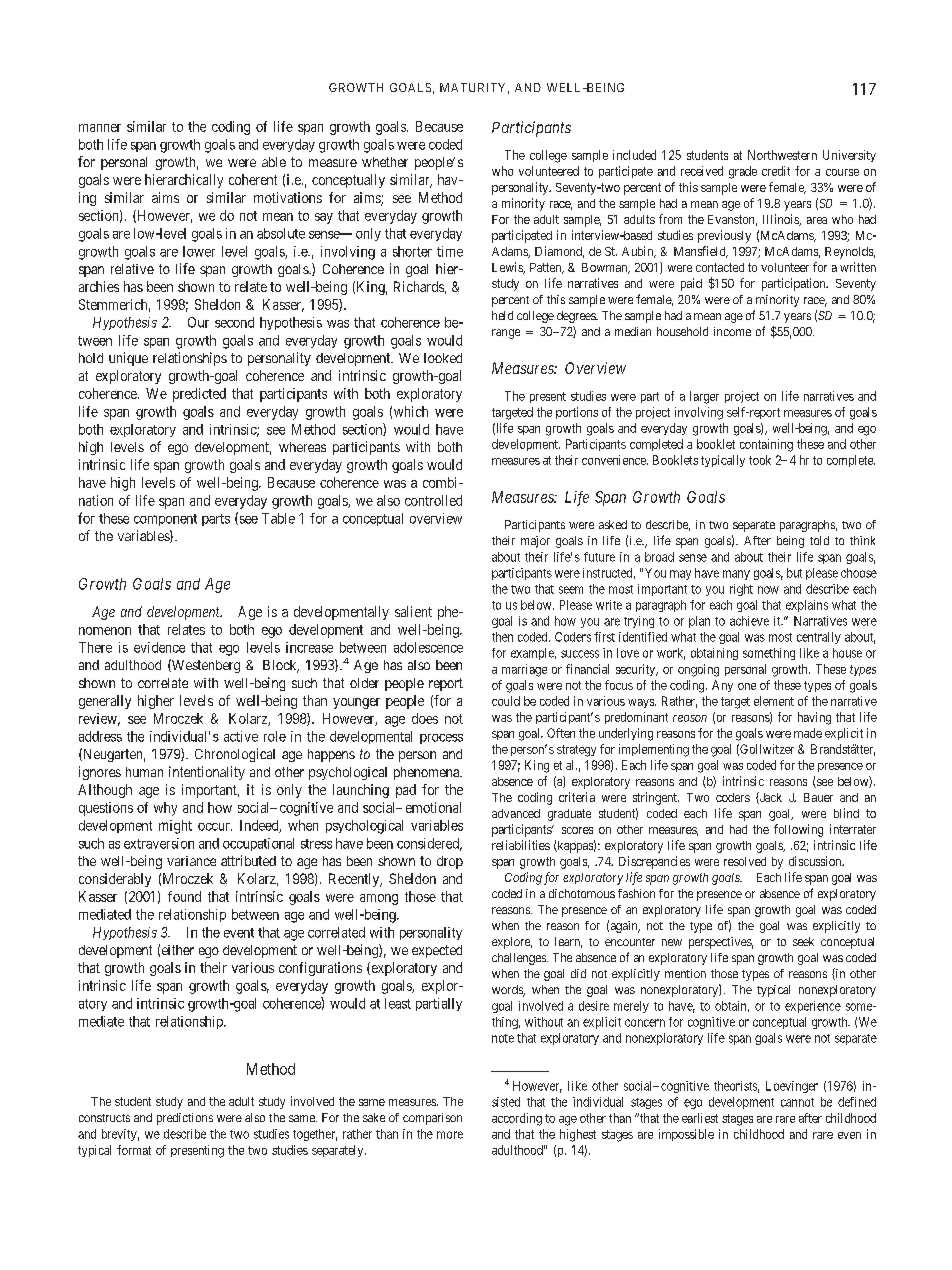 Image resolution: width=952 pixels, height=1270 pixels. What do you see at coordinates (443, 358) in the document?
I see `looked` at bounding box center [443, 358].
